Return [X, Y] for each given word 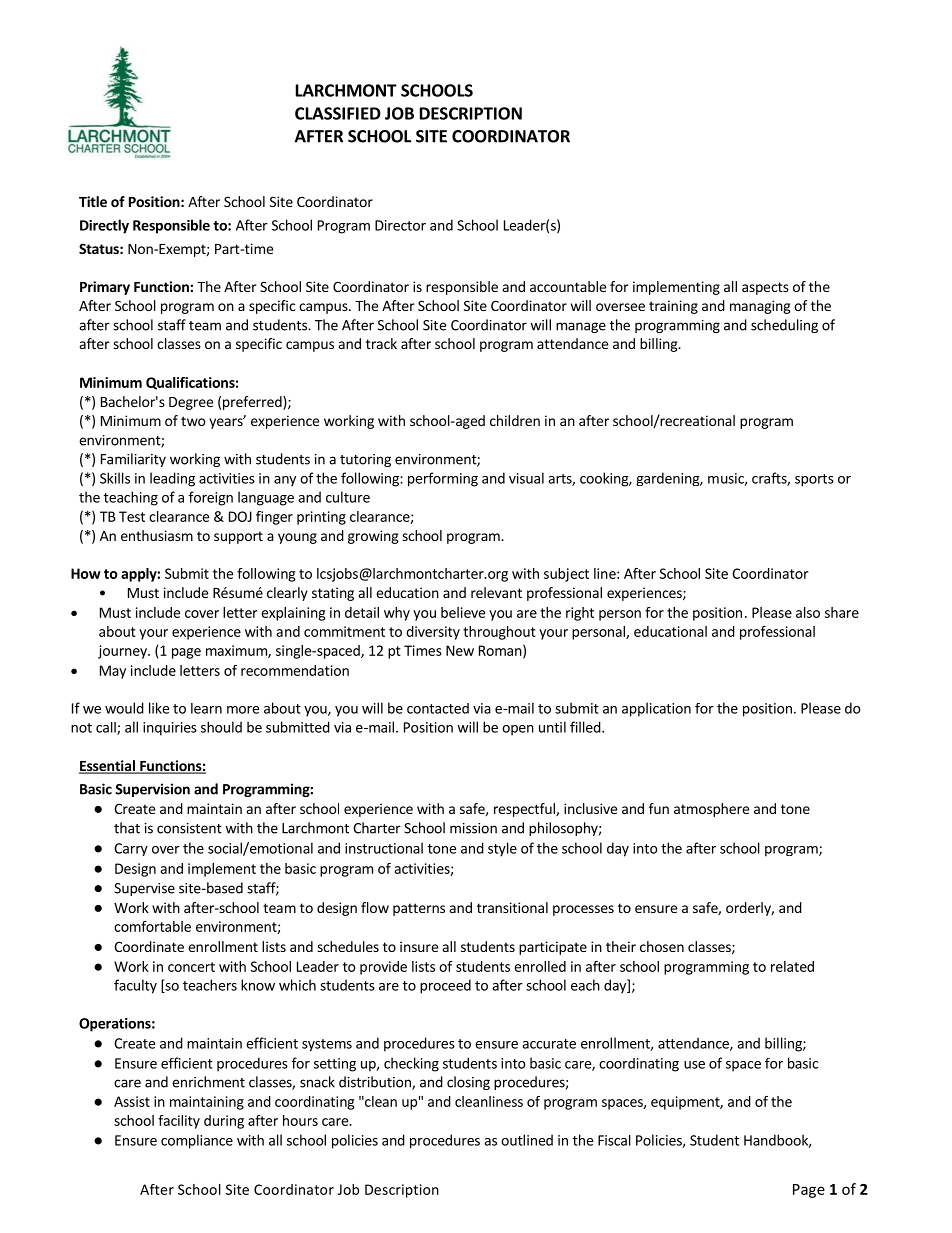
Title [93, 201]
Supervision [152, 790]
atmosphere [711, 810]
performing [443, 479]
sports [814, 480]
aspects [765, 288]
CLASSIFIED [338, 113]
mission [473, 828]
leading [172, 479]
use [694, 1065]
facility [179, 1122]
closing [468, 1083]
